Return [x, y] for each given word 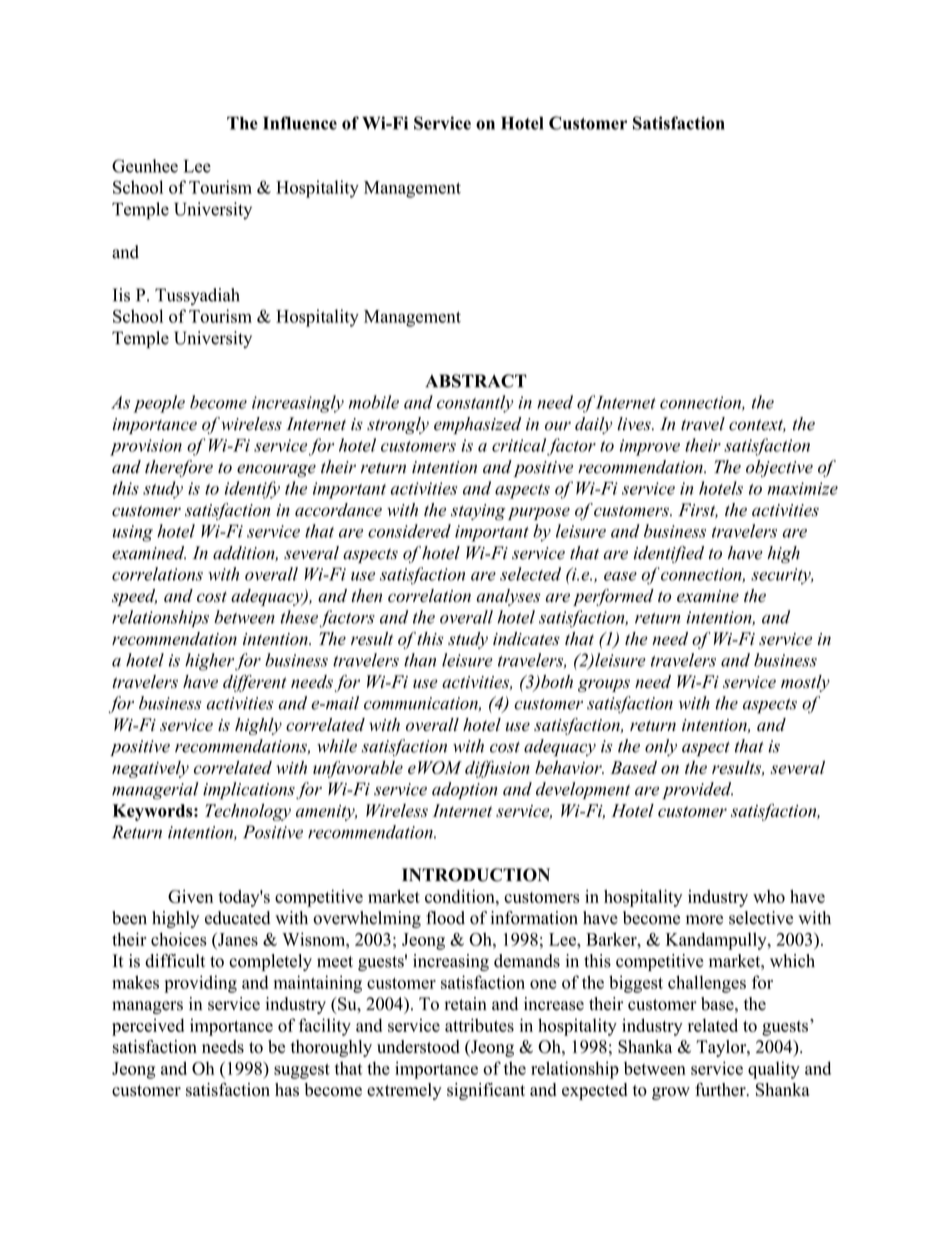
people [159, 404]
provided [697, 791]
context [757, 425]
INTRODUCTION [476, 875]
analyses [508, 597]
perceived [148, 1027]
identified [669, 554]
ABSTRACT [476, 381]
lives [635, 424]
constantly [475, 404]
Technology [248, 812]
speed [134, 597]
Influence [300, 123]
